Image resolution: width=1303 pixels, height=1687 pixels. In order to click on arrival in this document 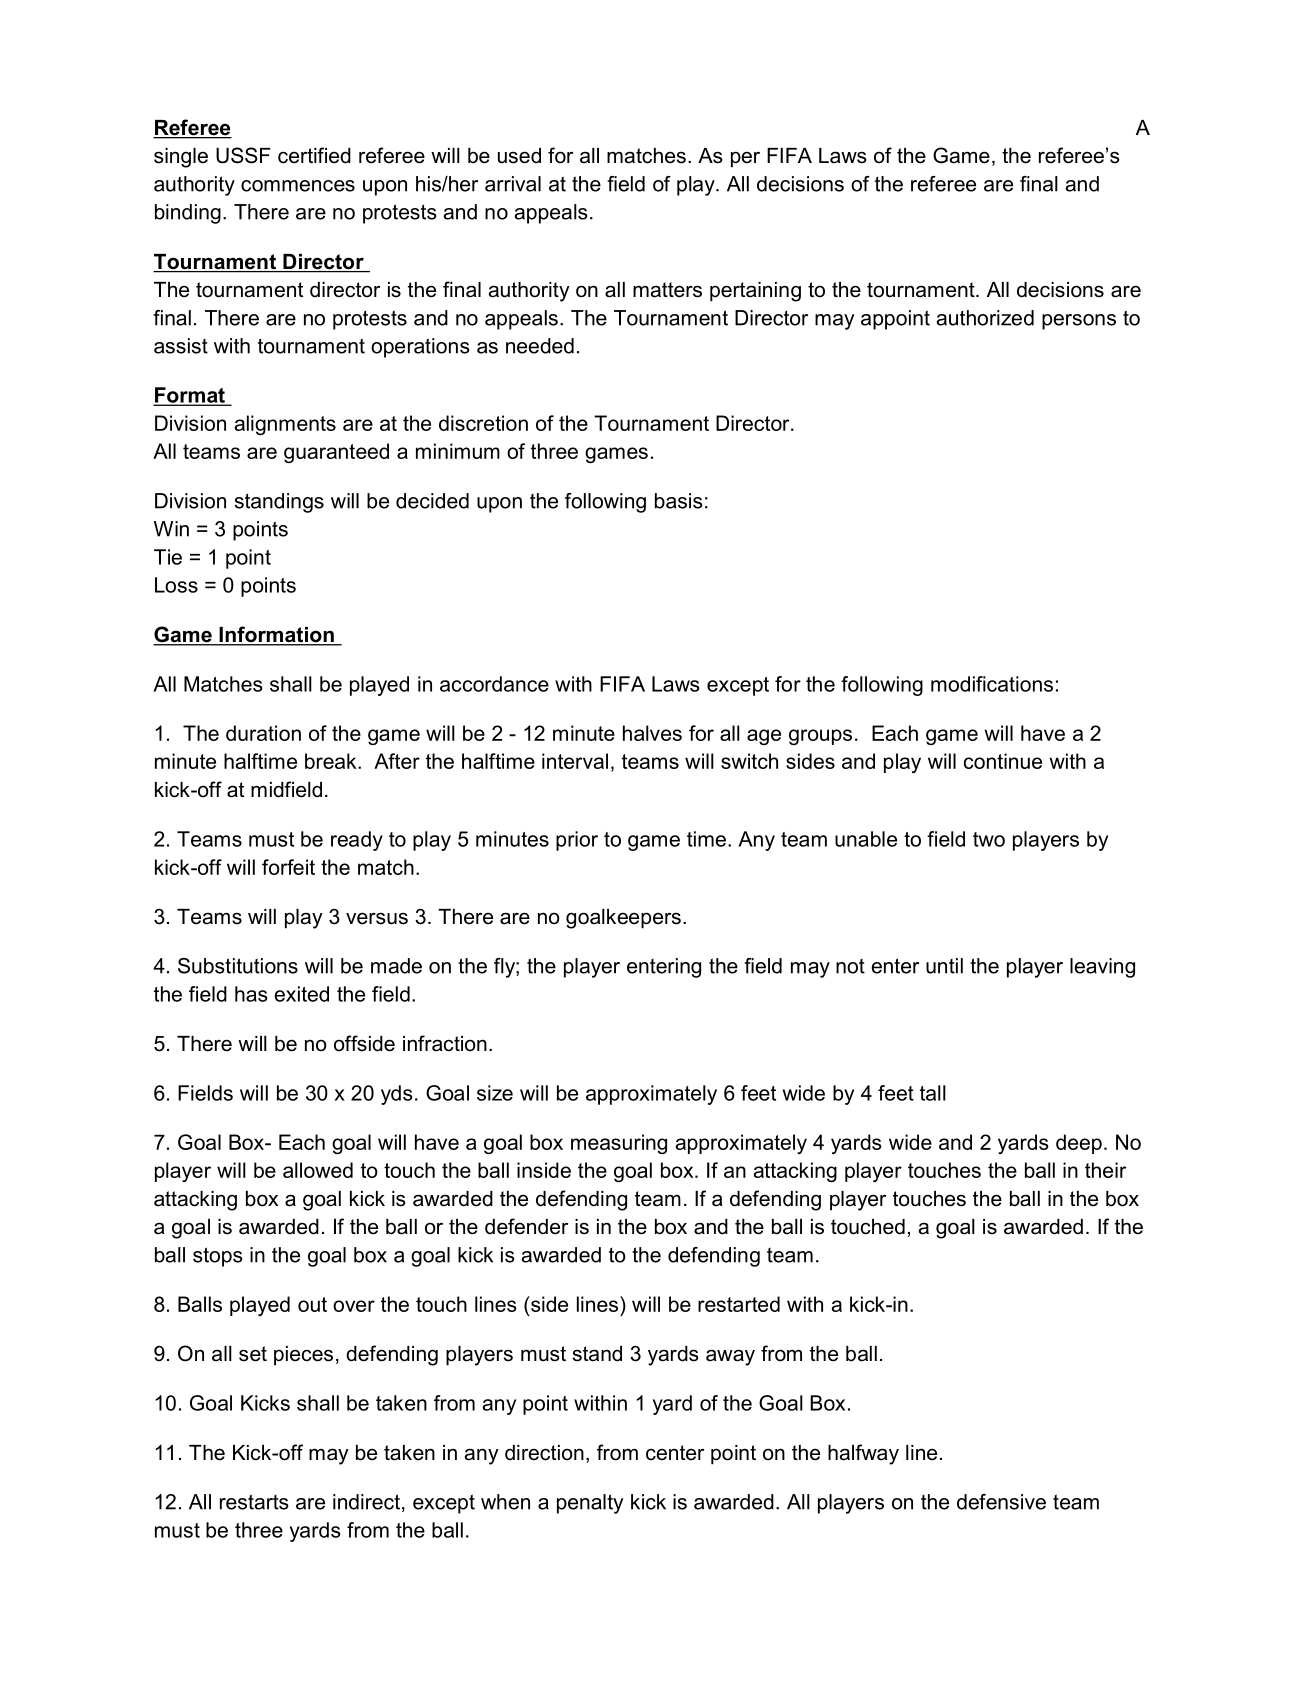, I will do `click(513, 184)`.
